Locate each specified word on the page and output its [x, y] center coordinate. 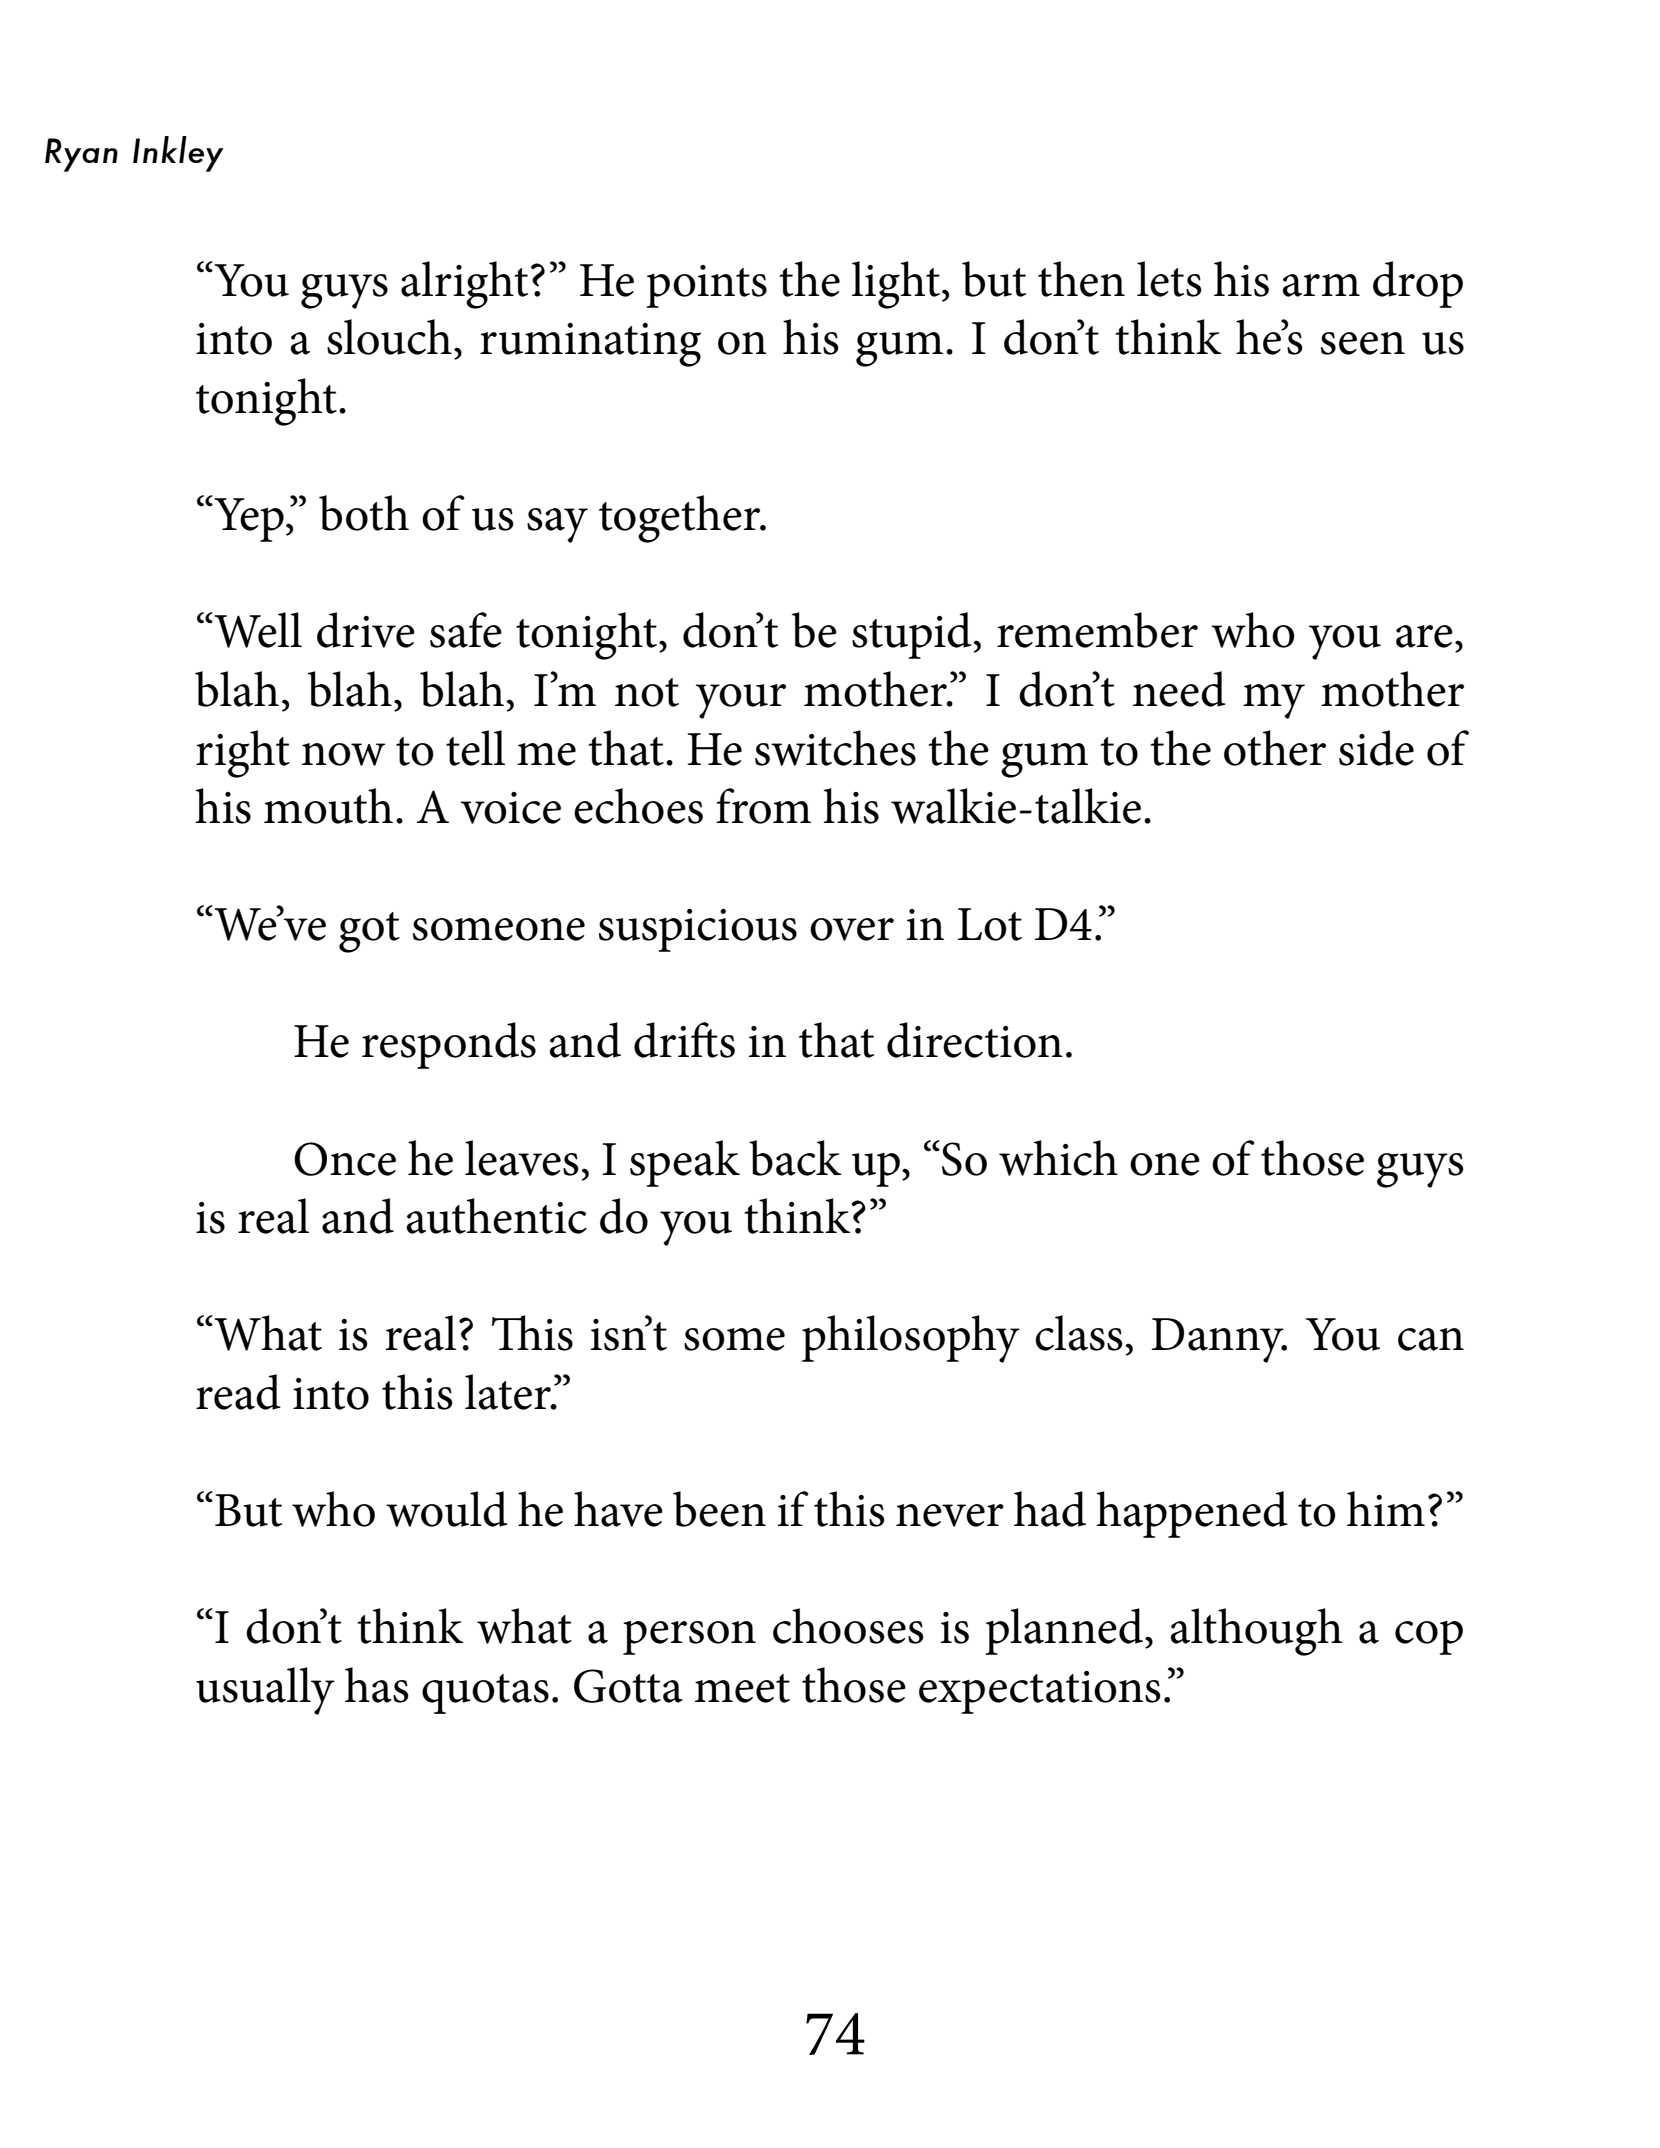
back [795, 1158]
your [741, 701]
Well [258, 630]
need [1179, 689]
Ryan [81, 155]
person [689, 1638]
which [1058, 1158]
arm [1321, 285]
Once [345, 1159]
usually [265, 1691]
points [706, 286]
